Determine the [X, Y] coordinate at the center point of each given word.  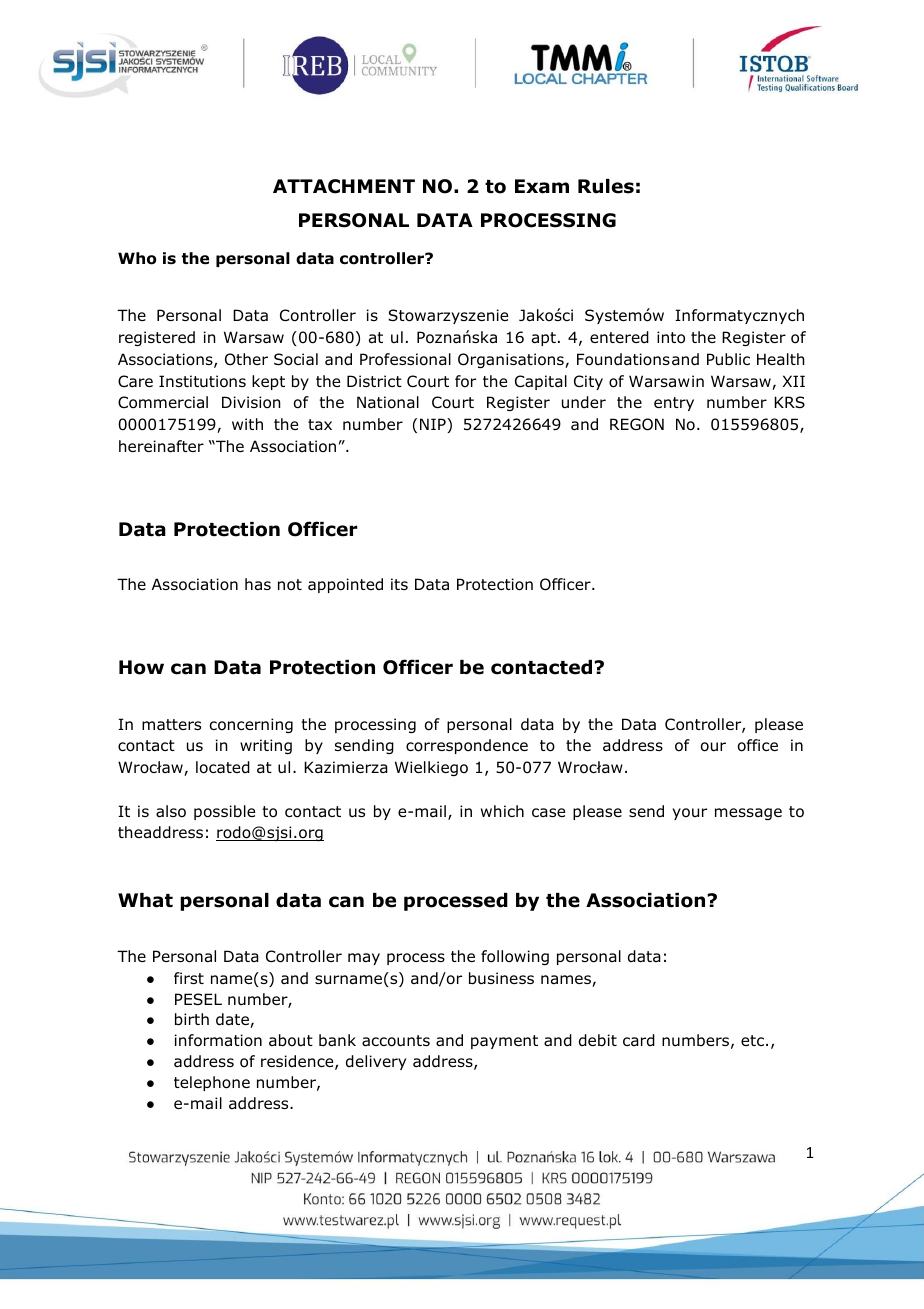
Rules [606, 186]
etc [752, 1040]
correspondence [467, 746]
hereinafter [161, 446]
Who [137, 258]
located [223, 767]
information [218, 1040]
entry [674, 404]
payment [504, 1042]
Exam [542, 186]
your [689, 814]
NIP [434, 425]
